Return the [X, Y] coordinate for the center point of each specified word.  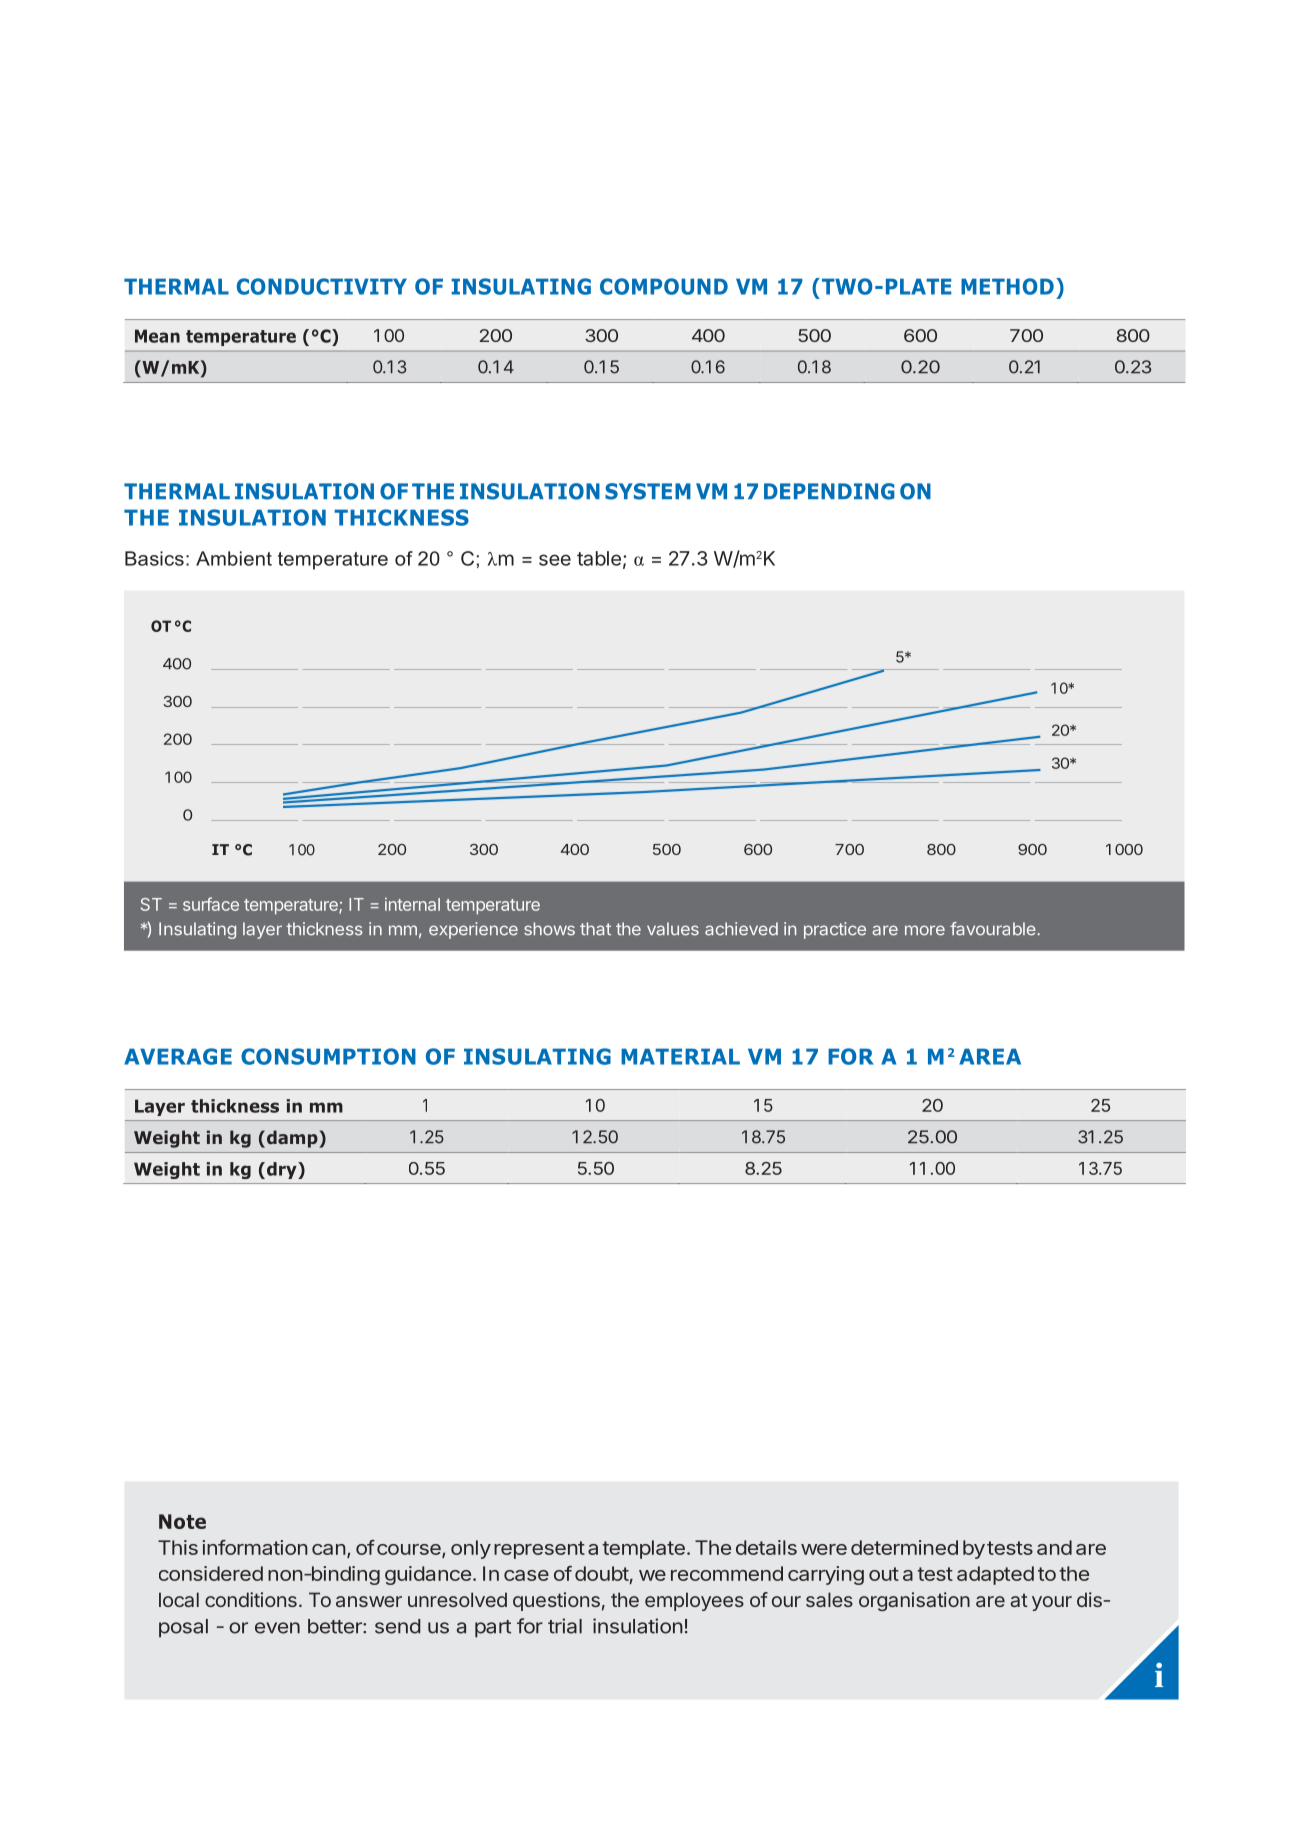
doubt [602, 1575]
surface [211, 904]
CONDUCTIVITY [322, 286]
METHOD [1007, 286]
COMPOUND [664, 286]
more [925, 930]
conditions [251, 1599]
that [595, 929]
